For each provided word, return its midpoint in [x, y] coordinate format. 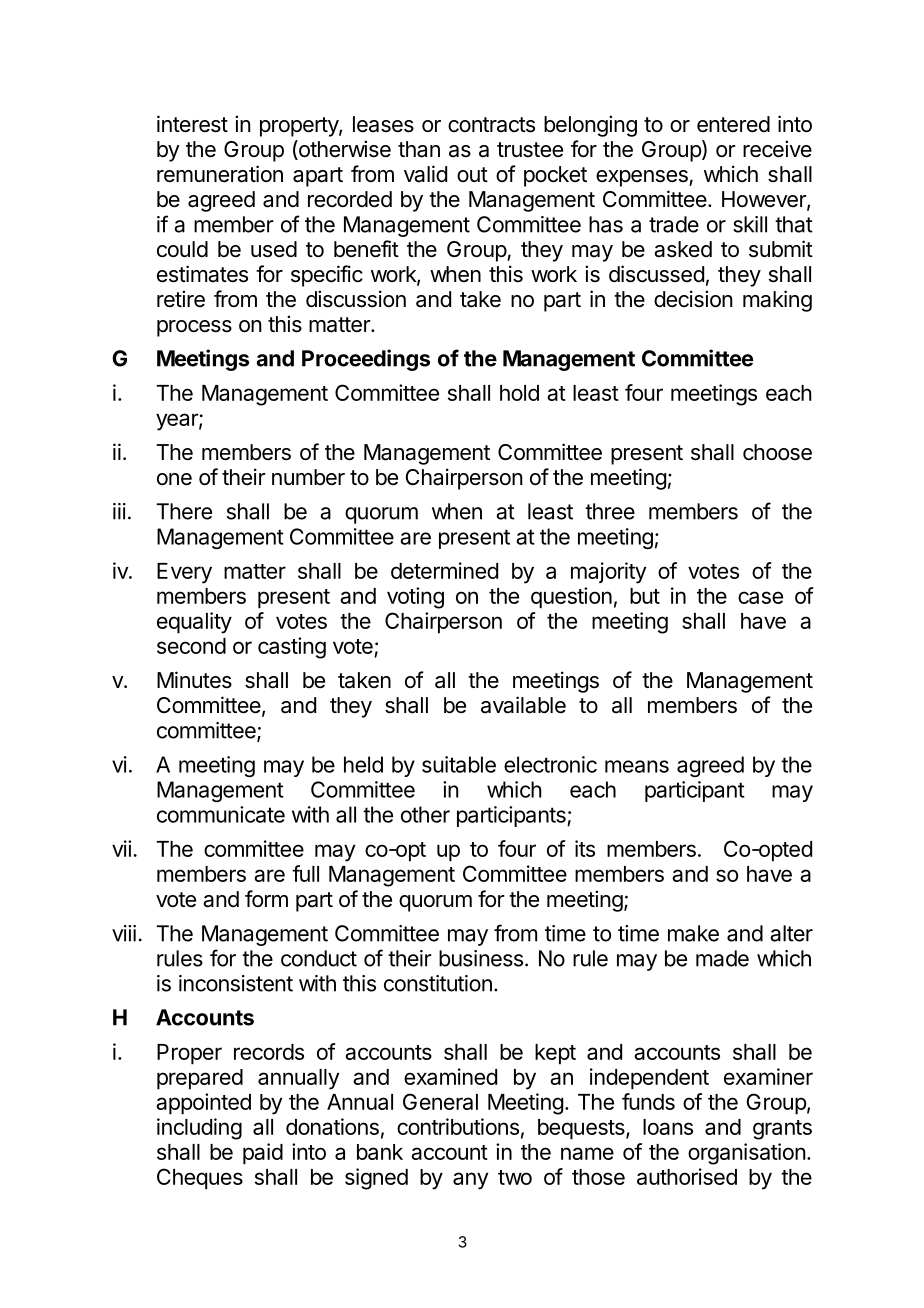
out [472, 174]
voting [415, 598]
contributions [458, 1126]
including [199, 1129]
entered [733, 124]
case [760, 597]
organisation [747, 1154]
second [191, 646]
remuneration [220, 174]
